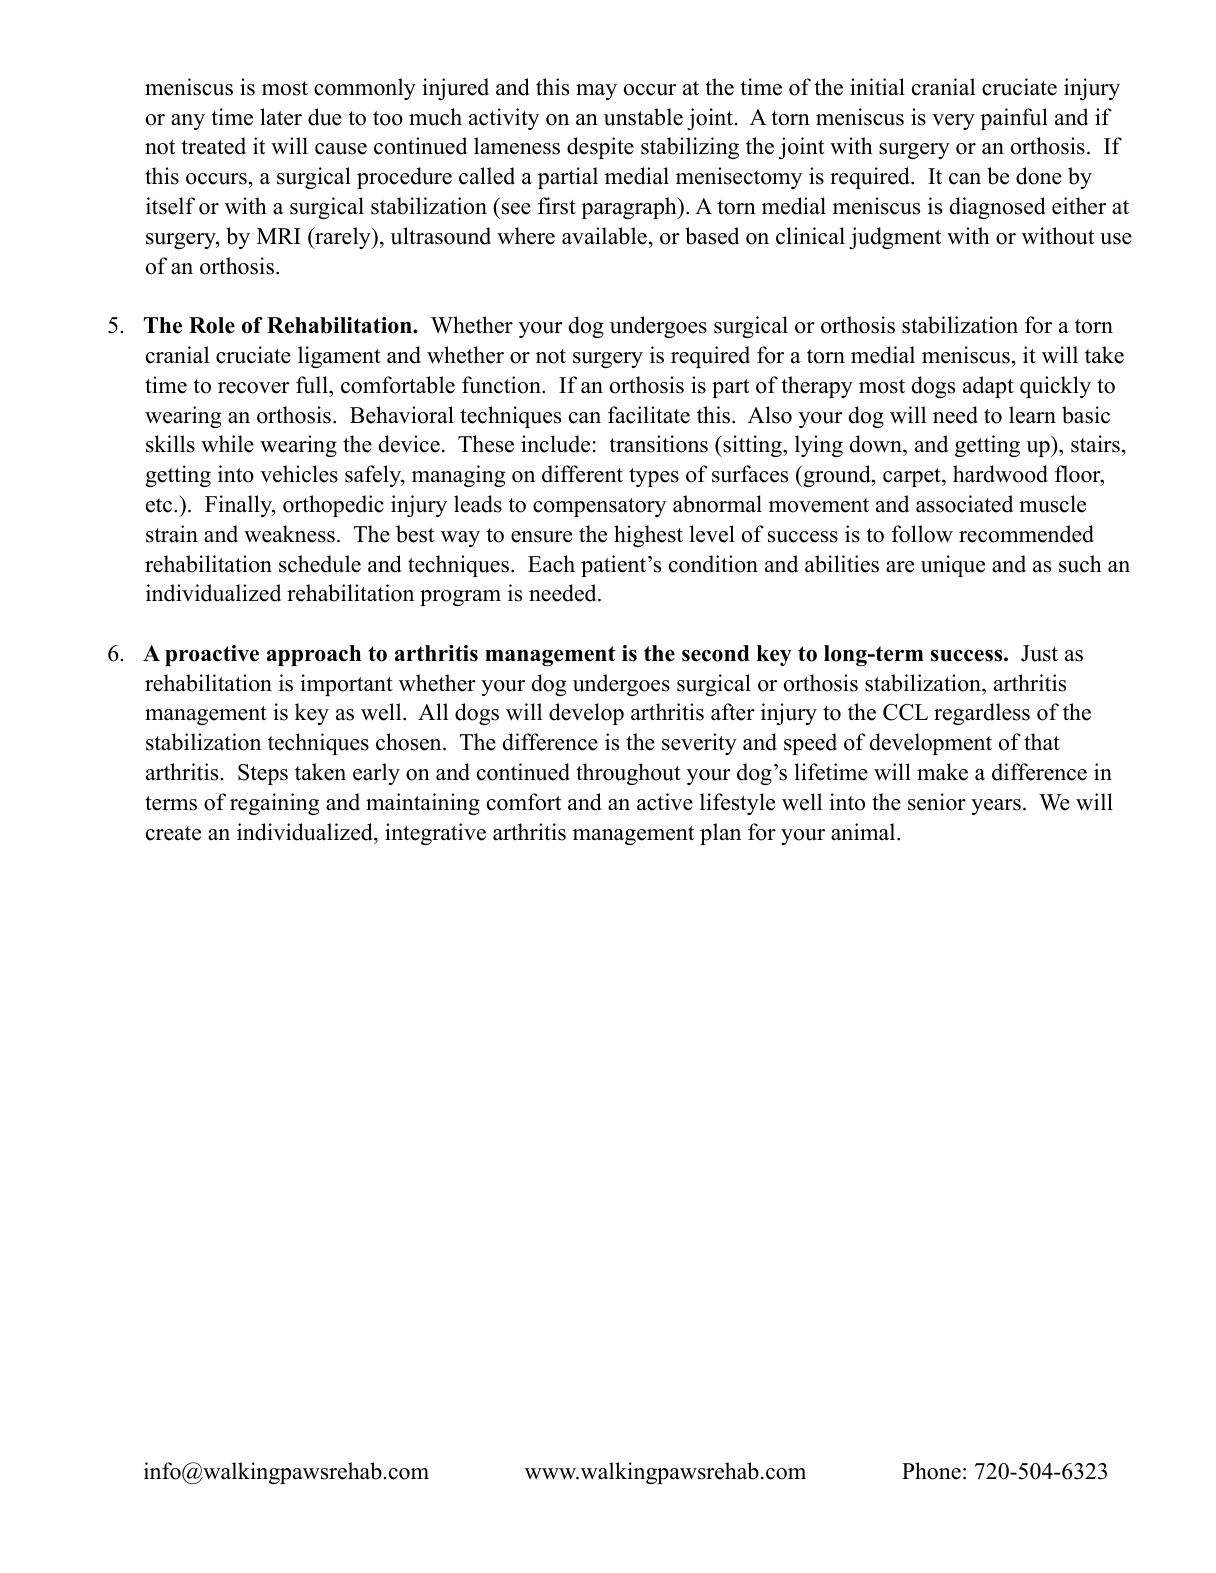  Describe the element at coordinates (931, 1471) in the page. I see `Phone` at that location.
